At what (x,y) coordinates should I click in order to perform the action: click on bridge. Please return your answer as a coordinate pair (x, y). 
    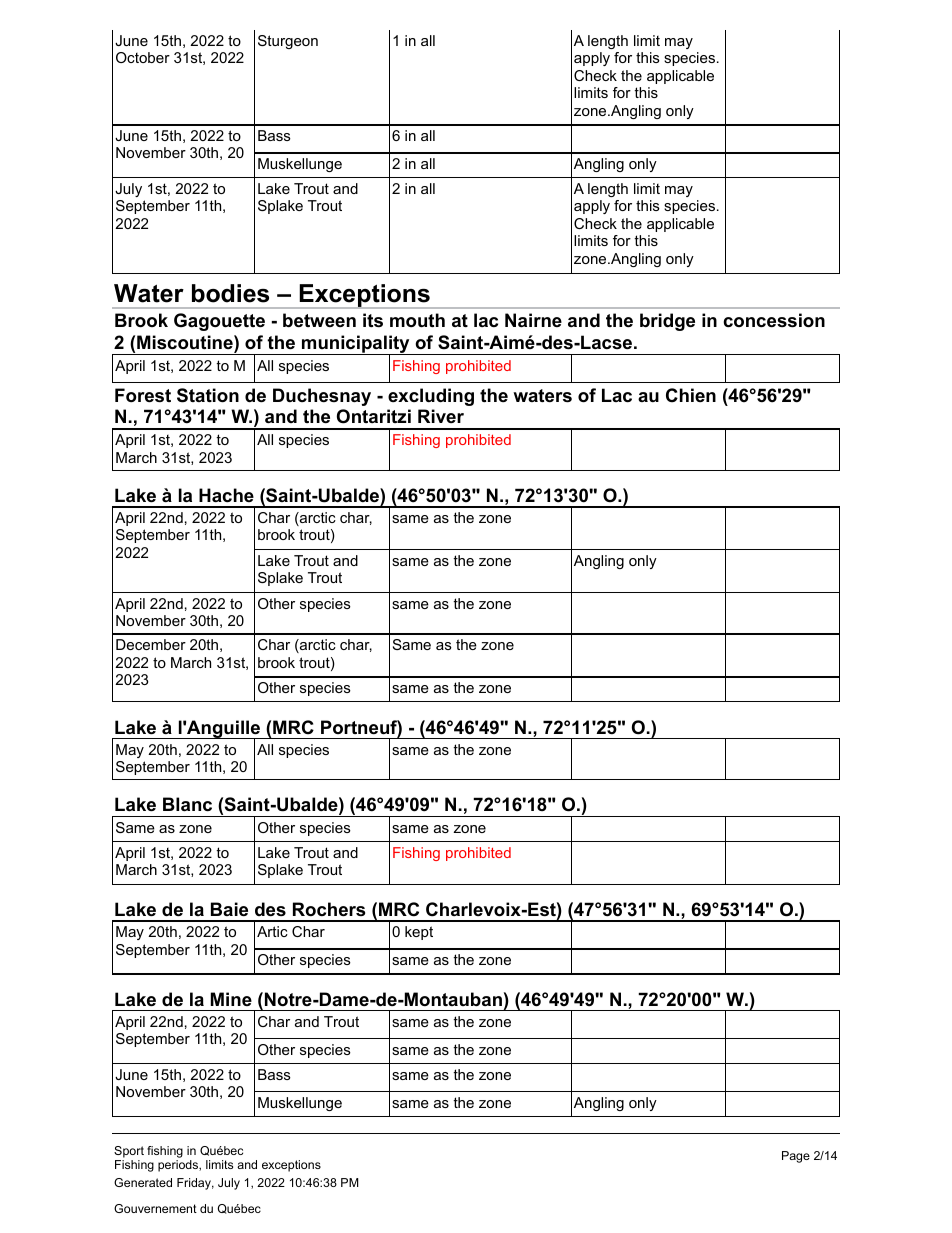
    Looking at the image, I should click on (667, 322).
